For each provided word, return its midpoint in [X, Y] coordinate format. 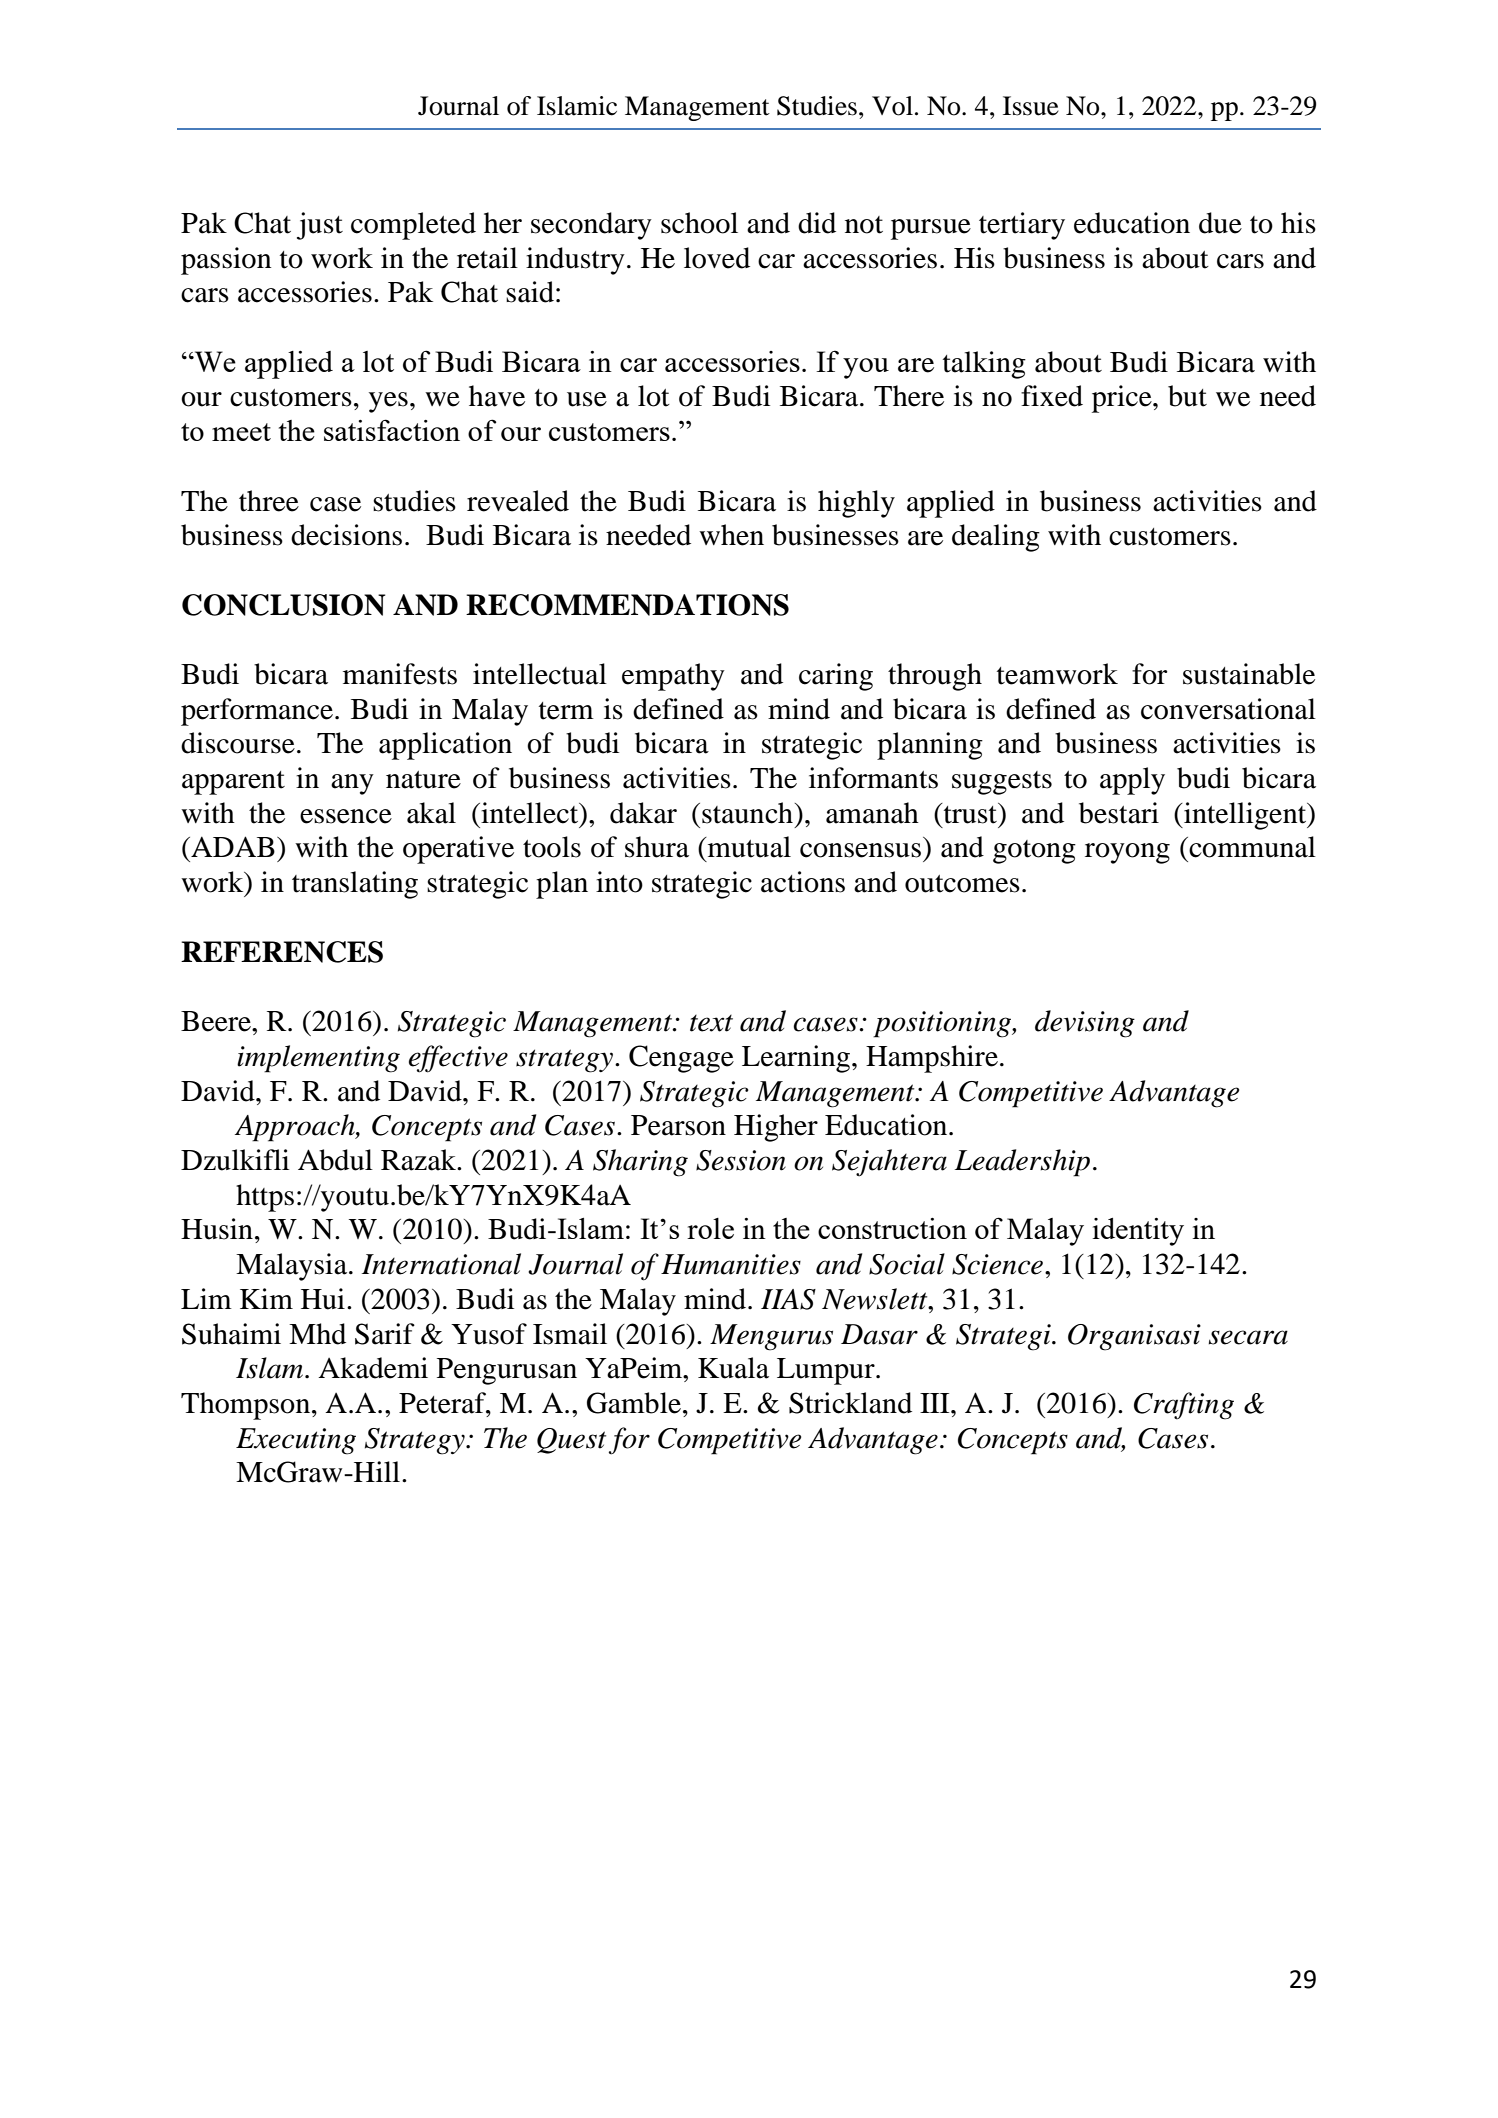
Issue [1031, 106]
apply [1132, 781]
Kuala [733, 1368]
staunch [747, 813]
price [1123, 399]
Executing [296, 1441]
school [699, 223]
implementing [318, 1059]
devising [1085, 1024]
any [352, 784]
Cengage [681, 1059]
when [731, 535]
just [320, 226]
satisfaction [392, 430]
